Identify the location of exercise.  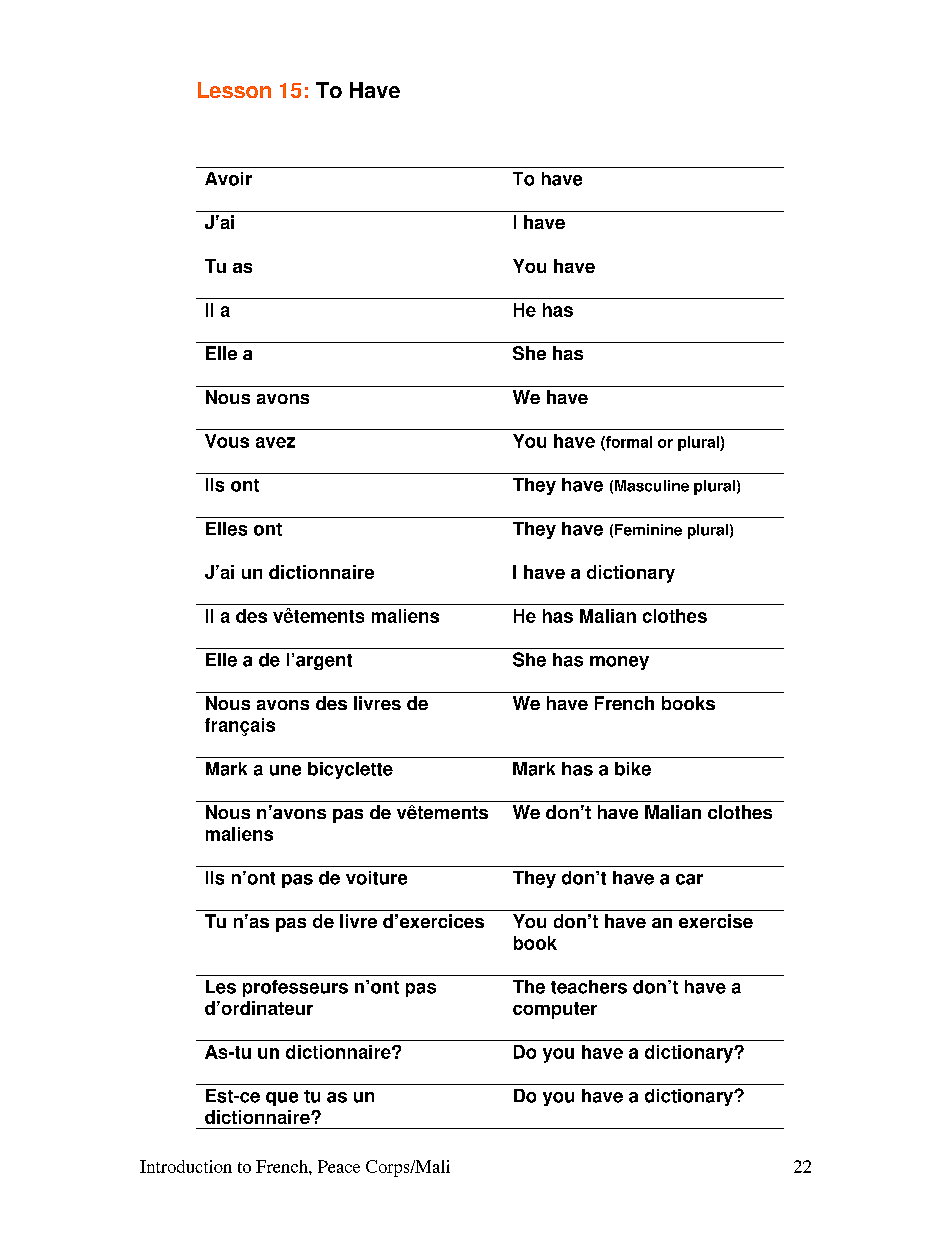
(716, 921).
